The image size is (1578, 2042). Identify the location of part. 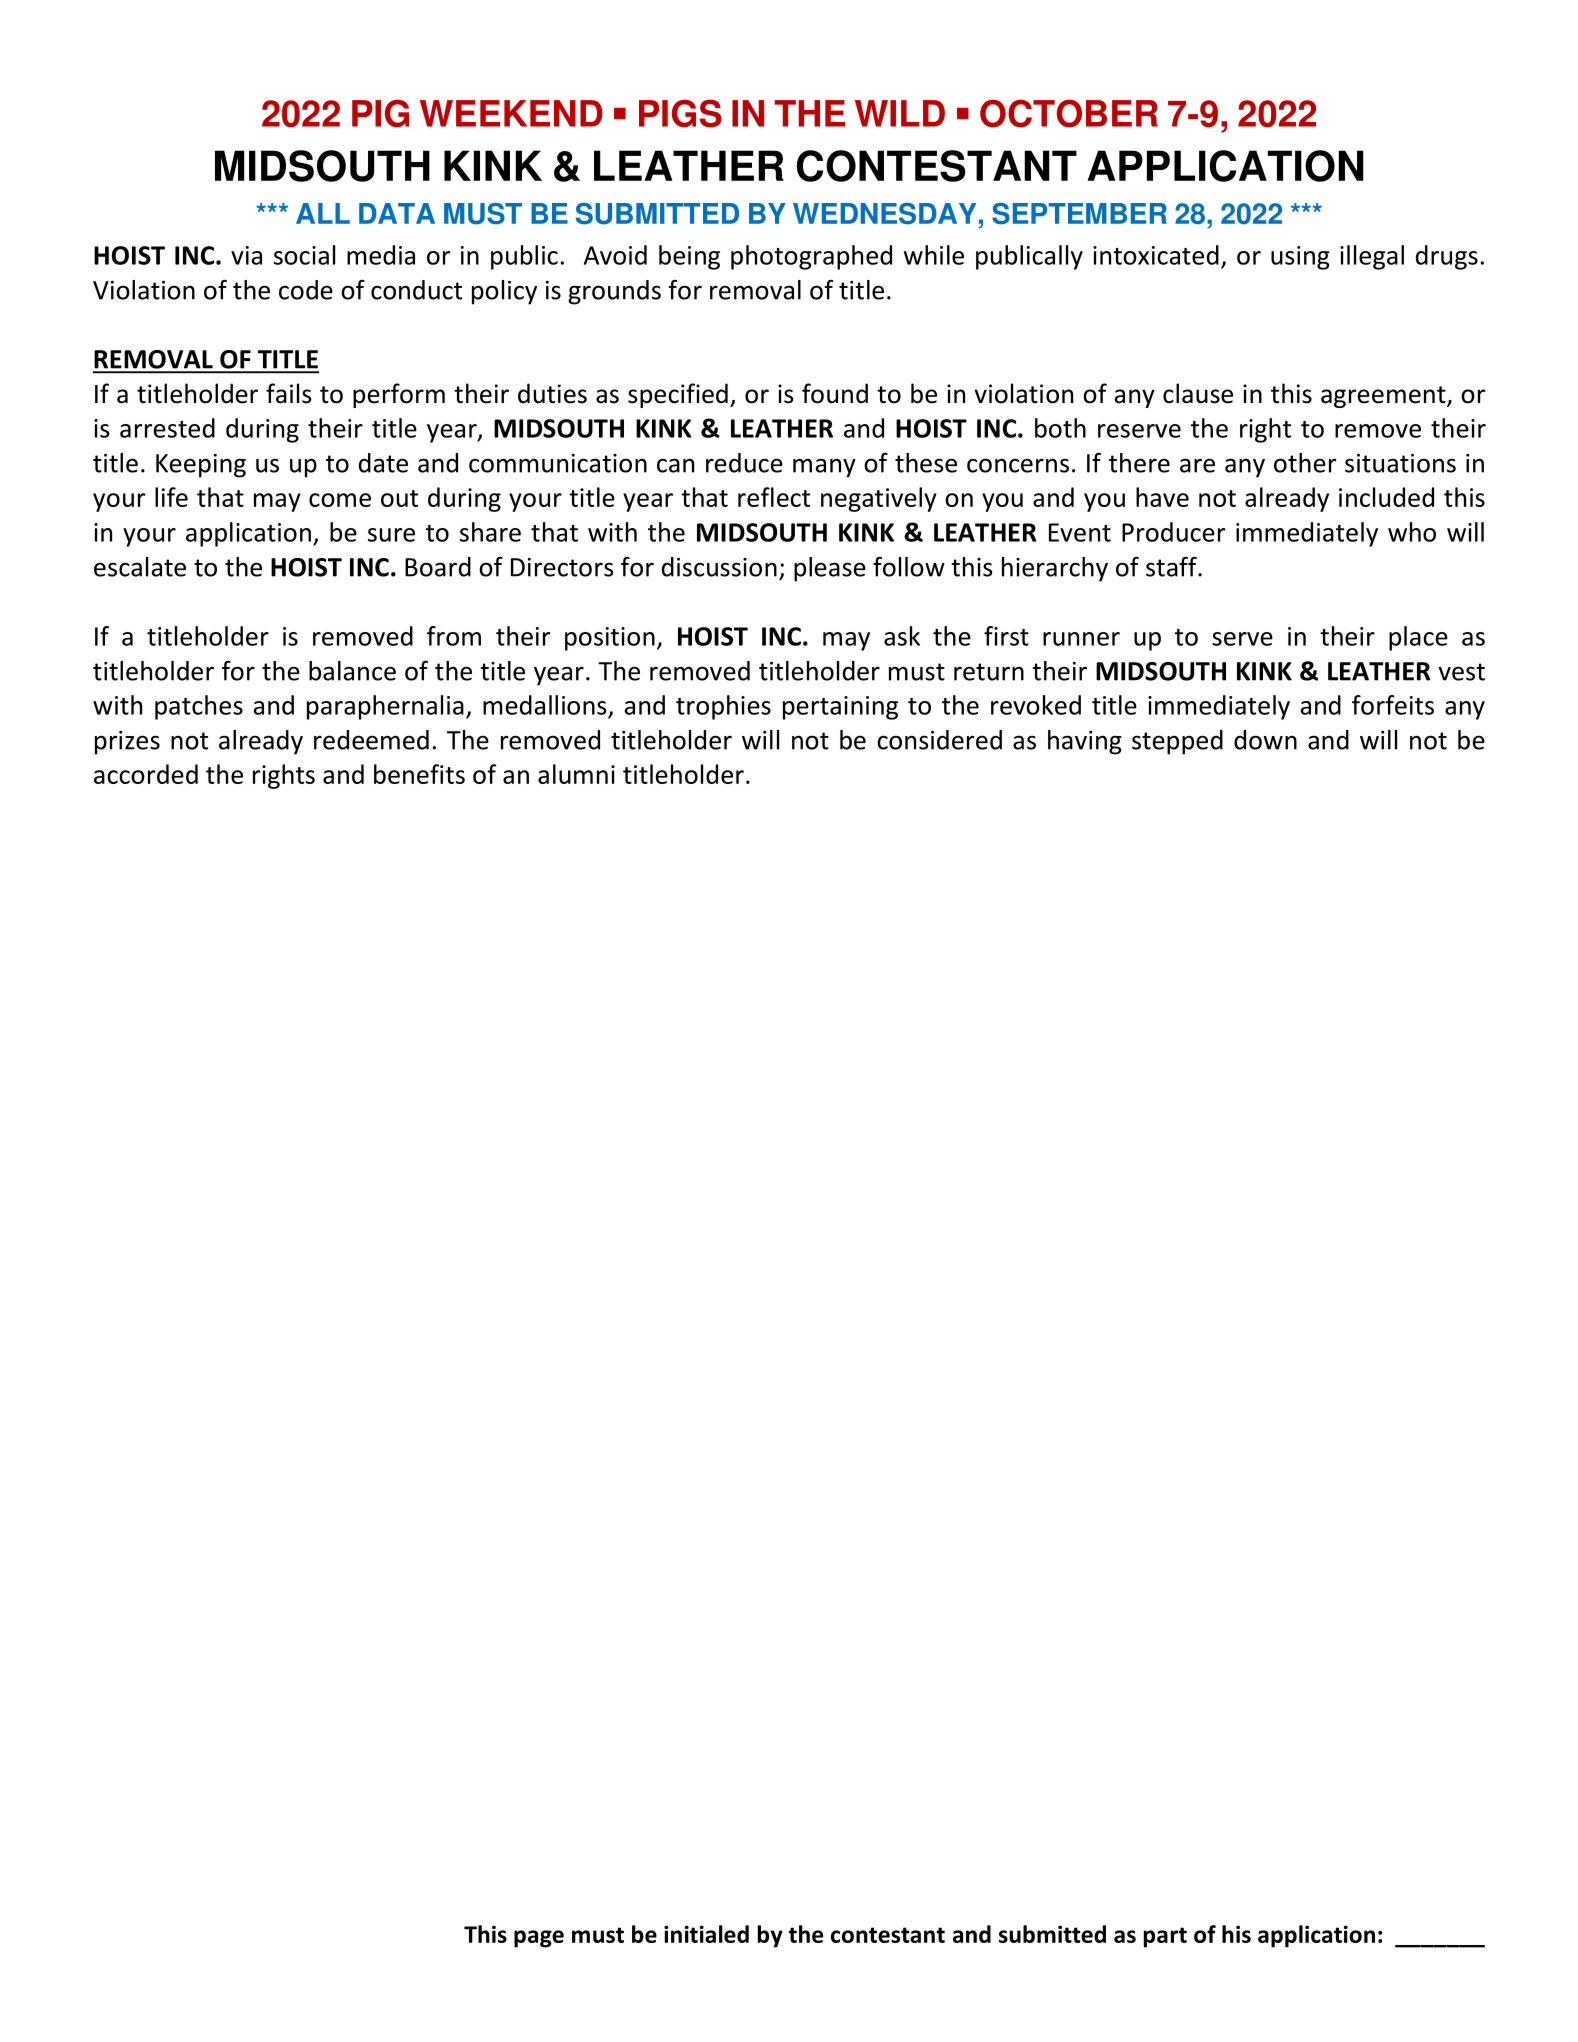
(1165, 1937).
